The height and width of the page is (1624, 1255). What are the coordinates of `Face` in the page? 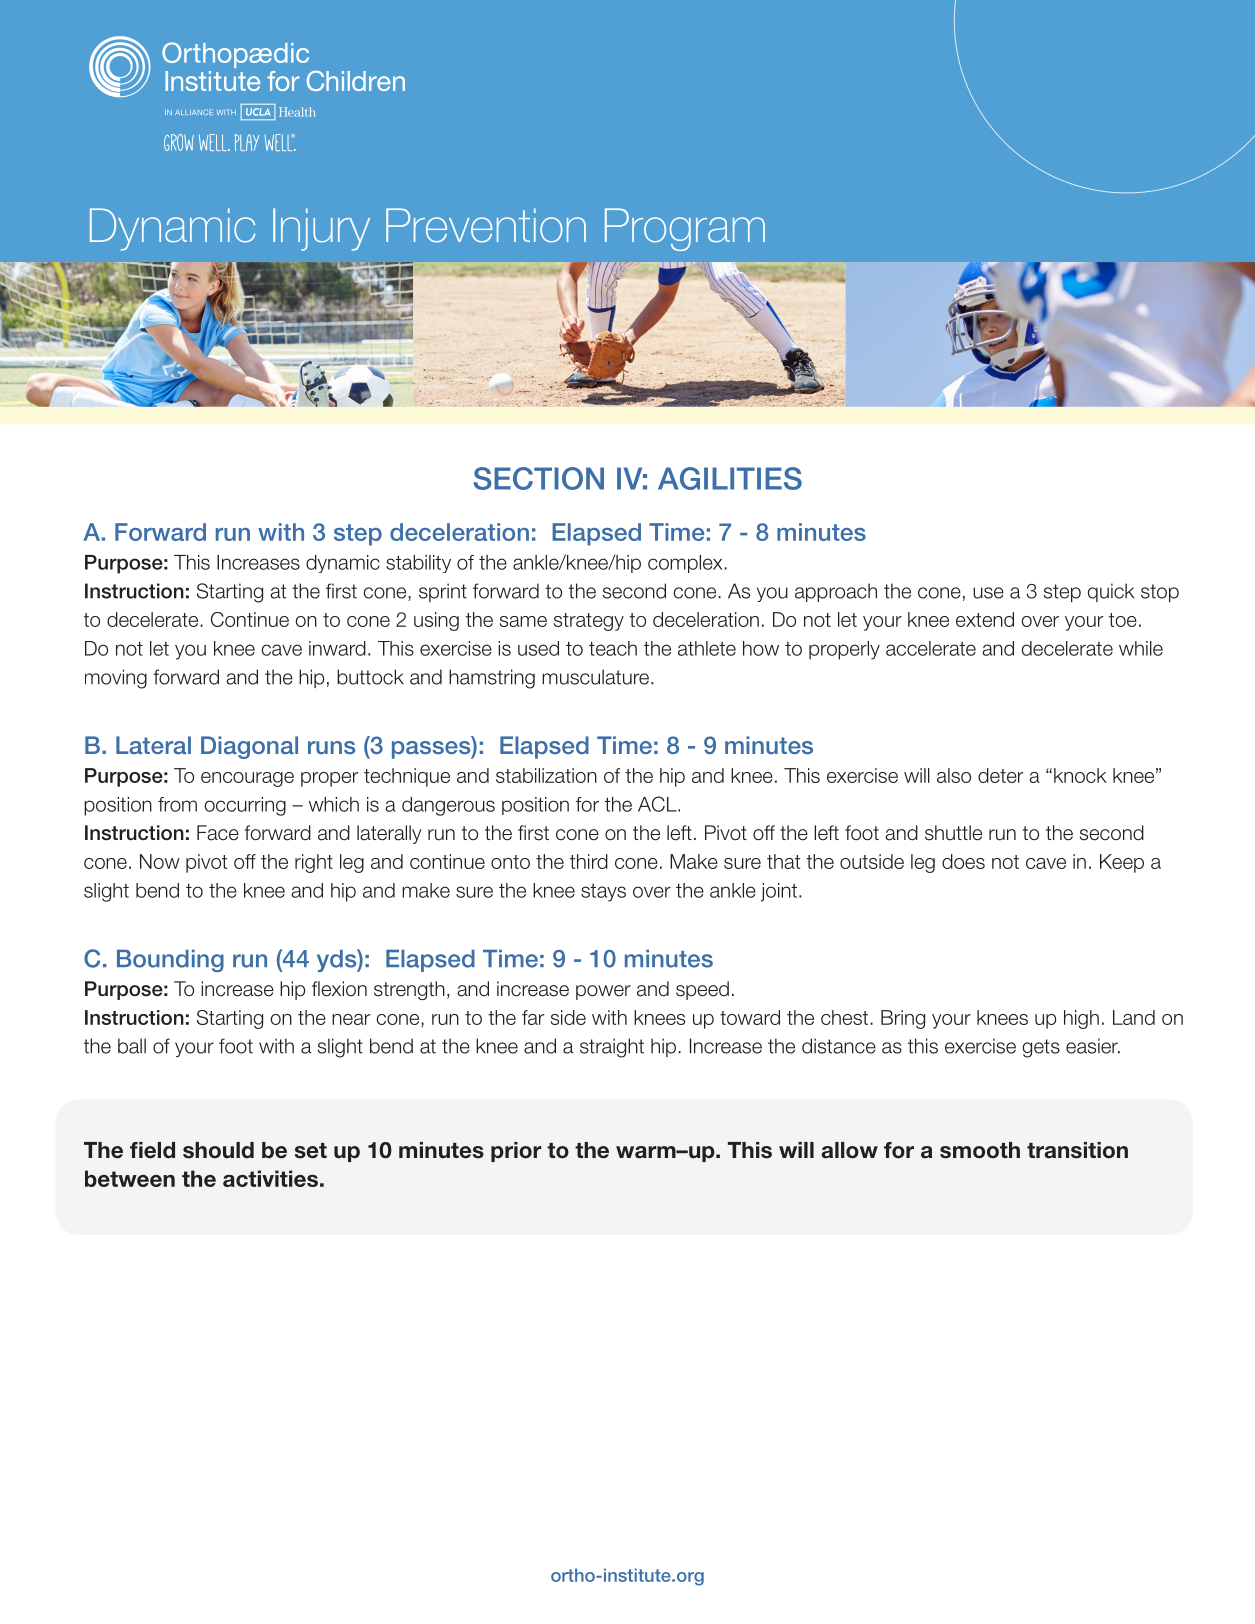 It's located at (218, 833).
